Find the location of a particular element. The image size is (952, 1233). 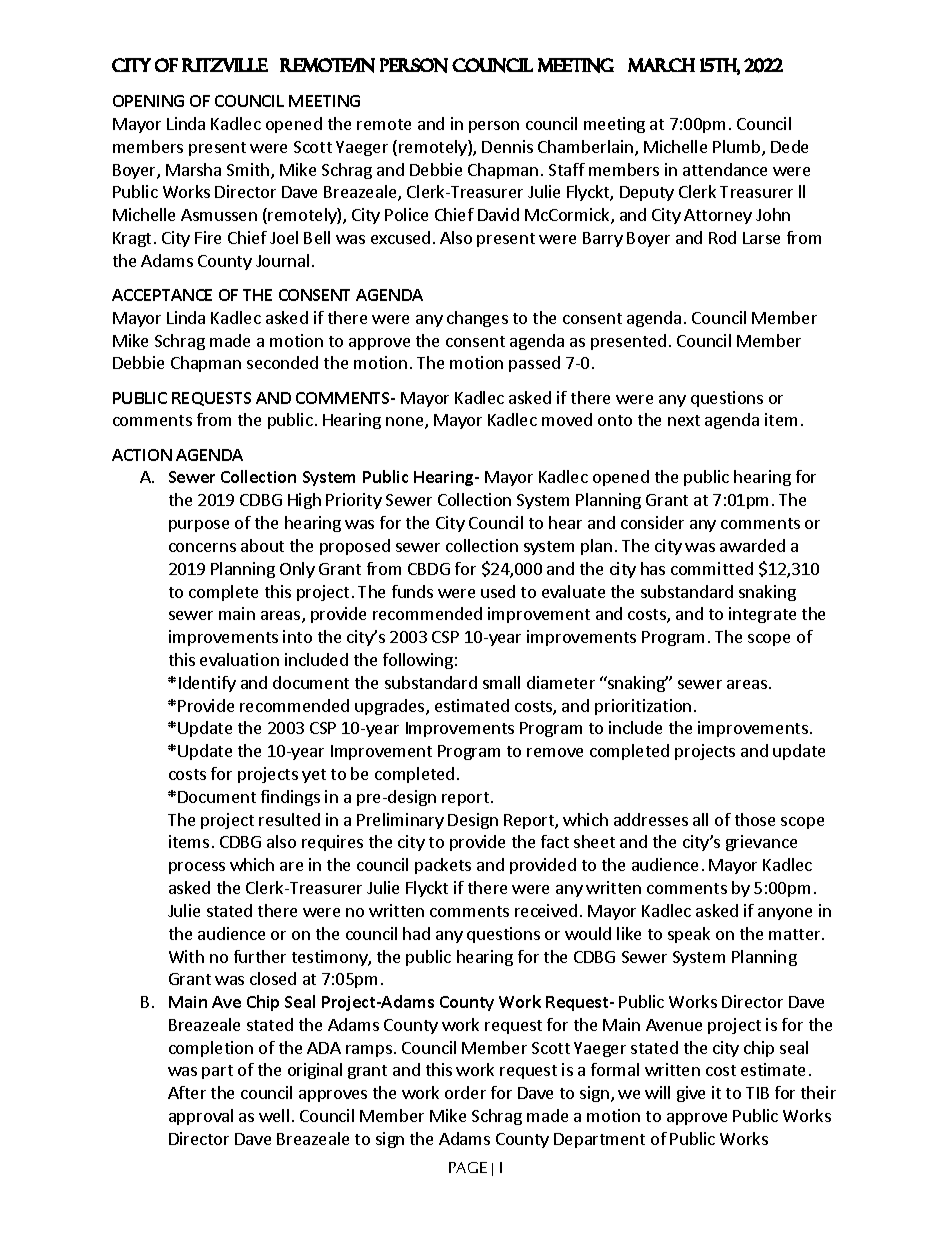

those is located at coordinates (755, 819).
